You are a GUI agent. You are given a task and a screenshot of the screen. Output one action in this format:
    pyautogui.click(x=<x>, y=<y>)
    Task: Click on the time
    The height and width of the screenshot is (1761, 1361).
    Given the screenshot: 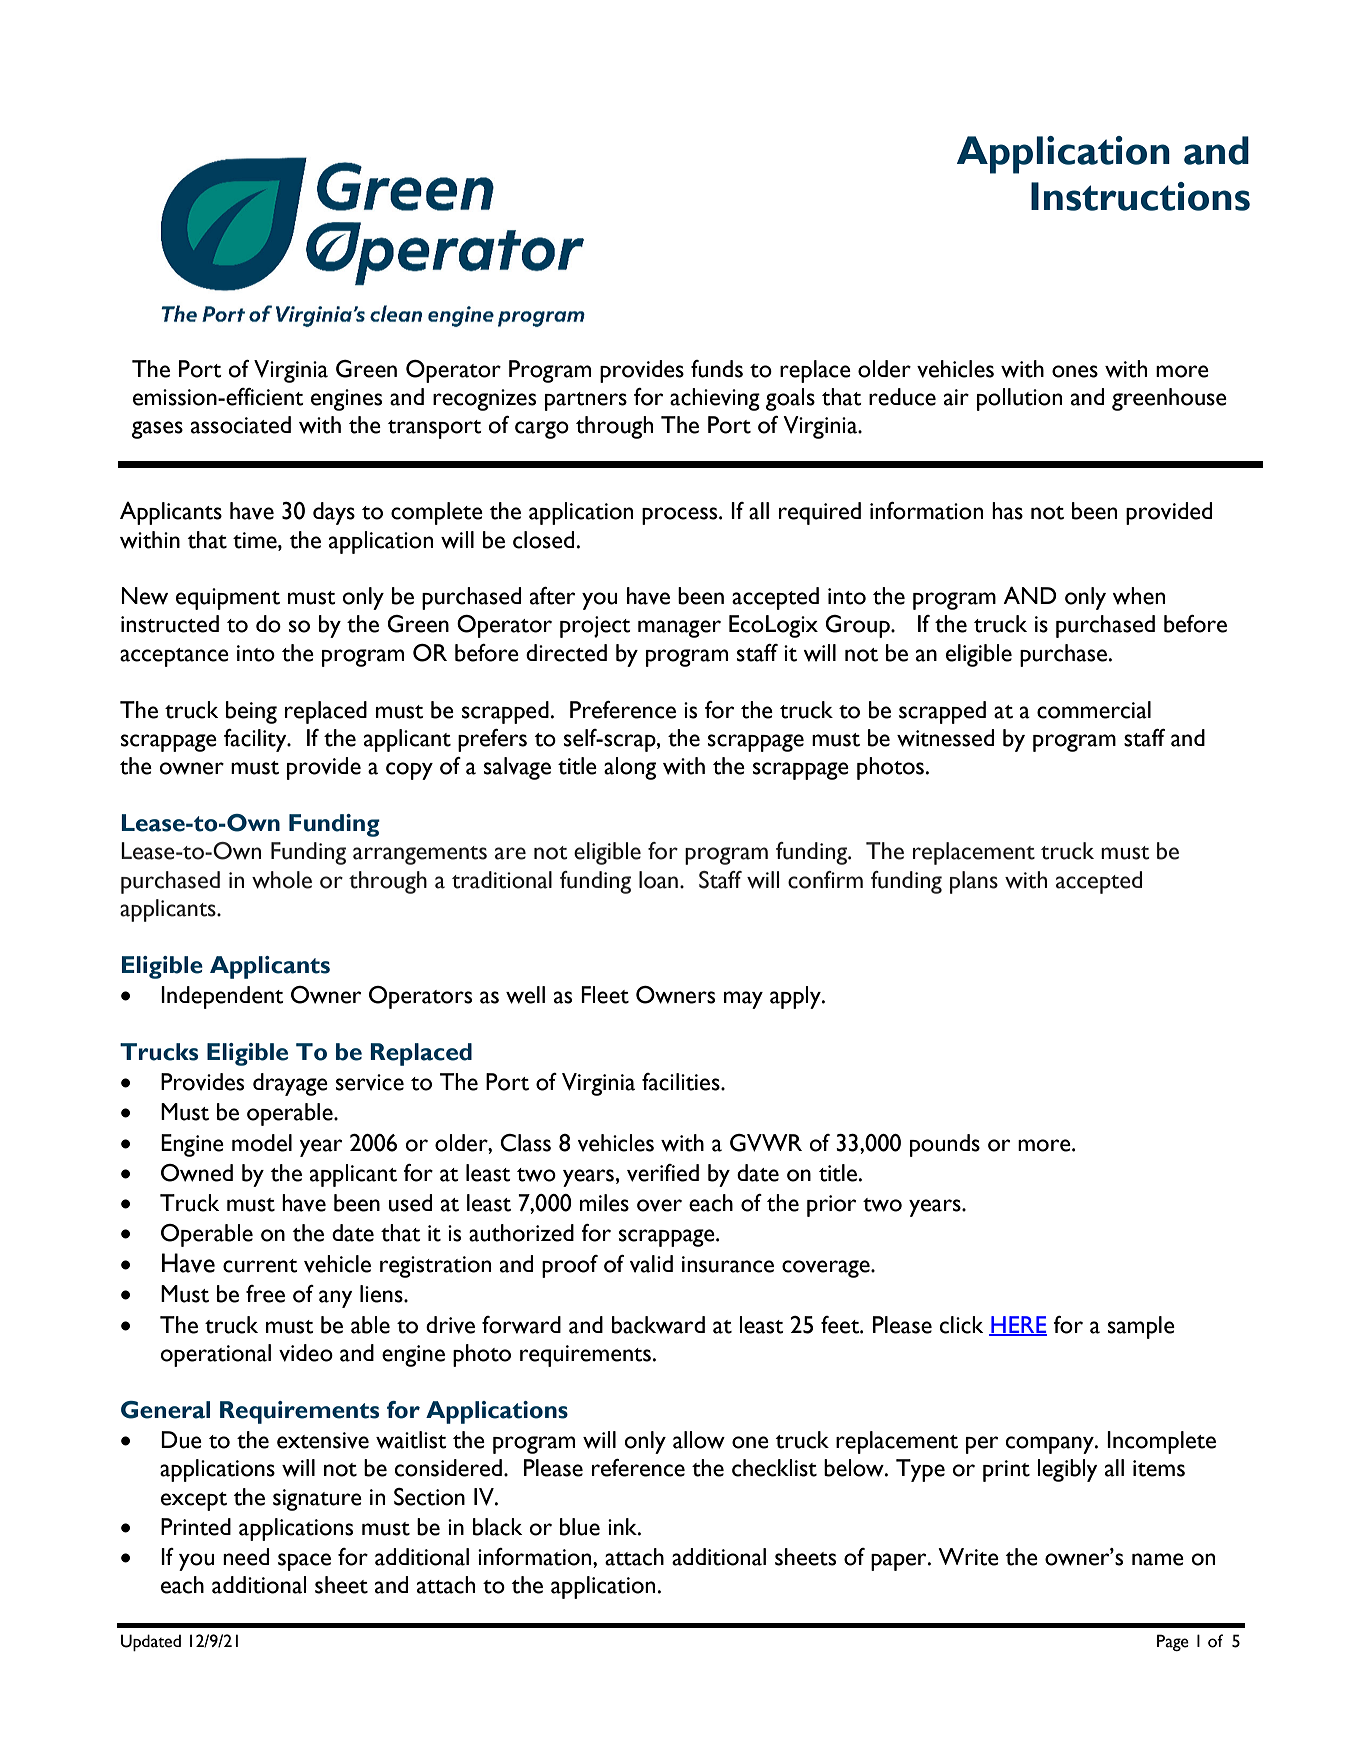 What is the action you would take?
    pyautogui.click(x=256, y=540)
